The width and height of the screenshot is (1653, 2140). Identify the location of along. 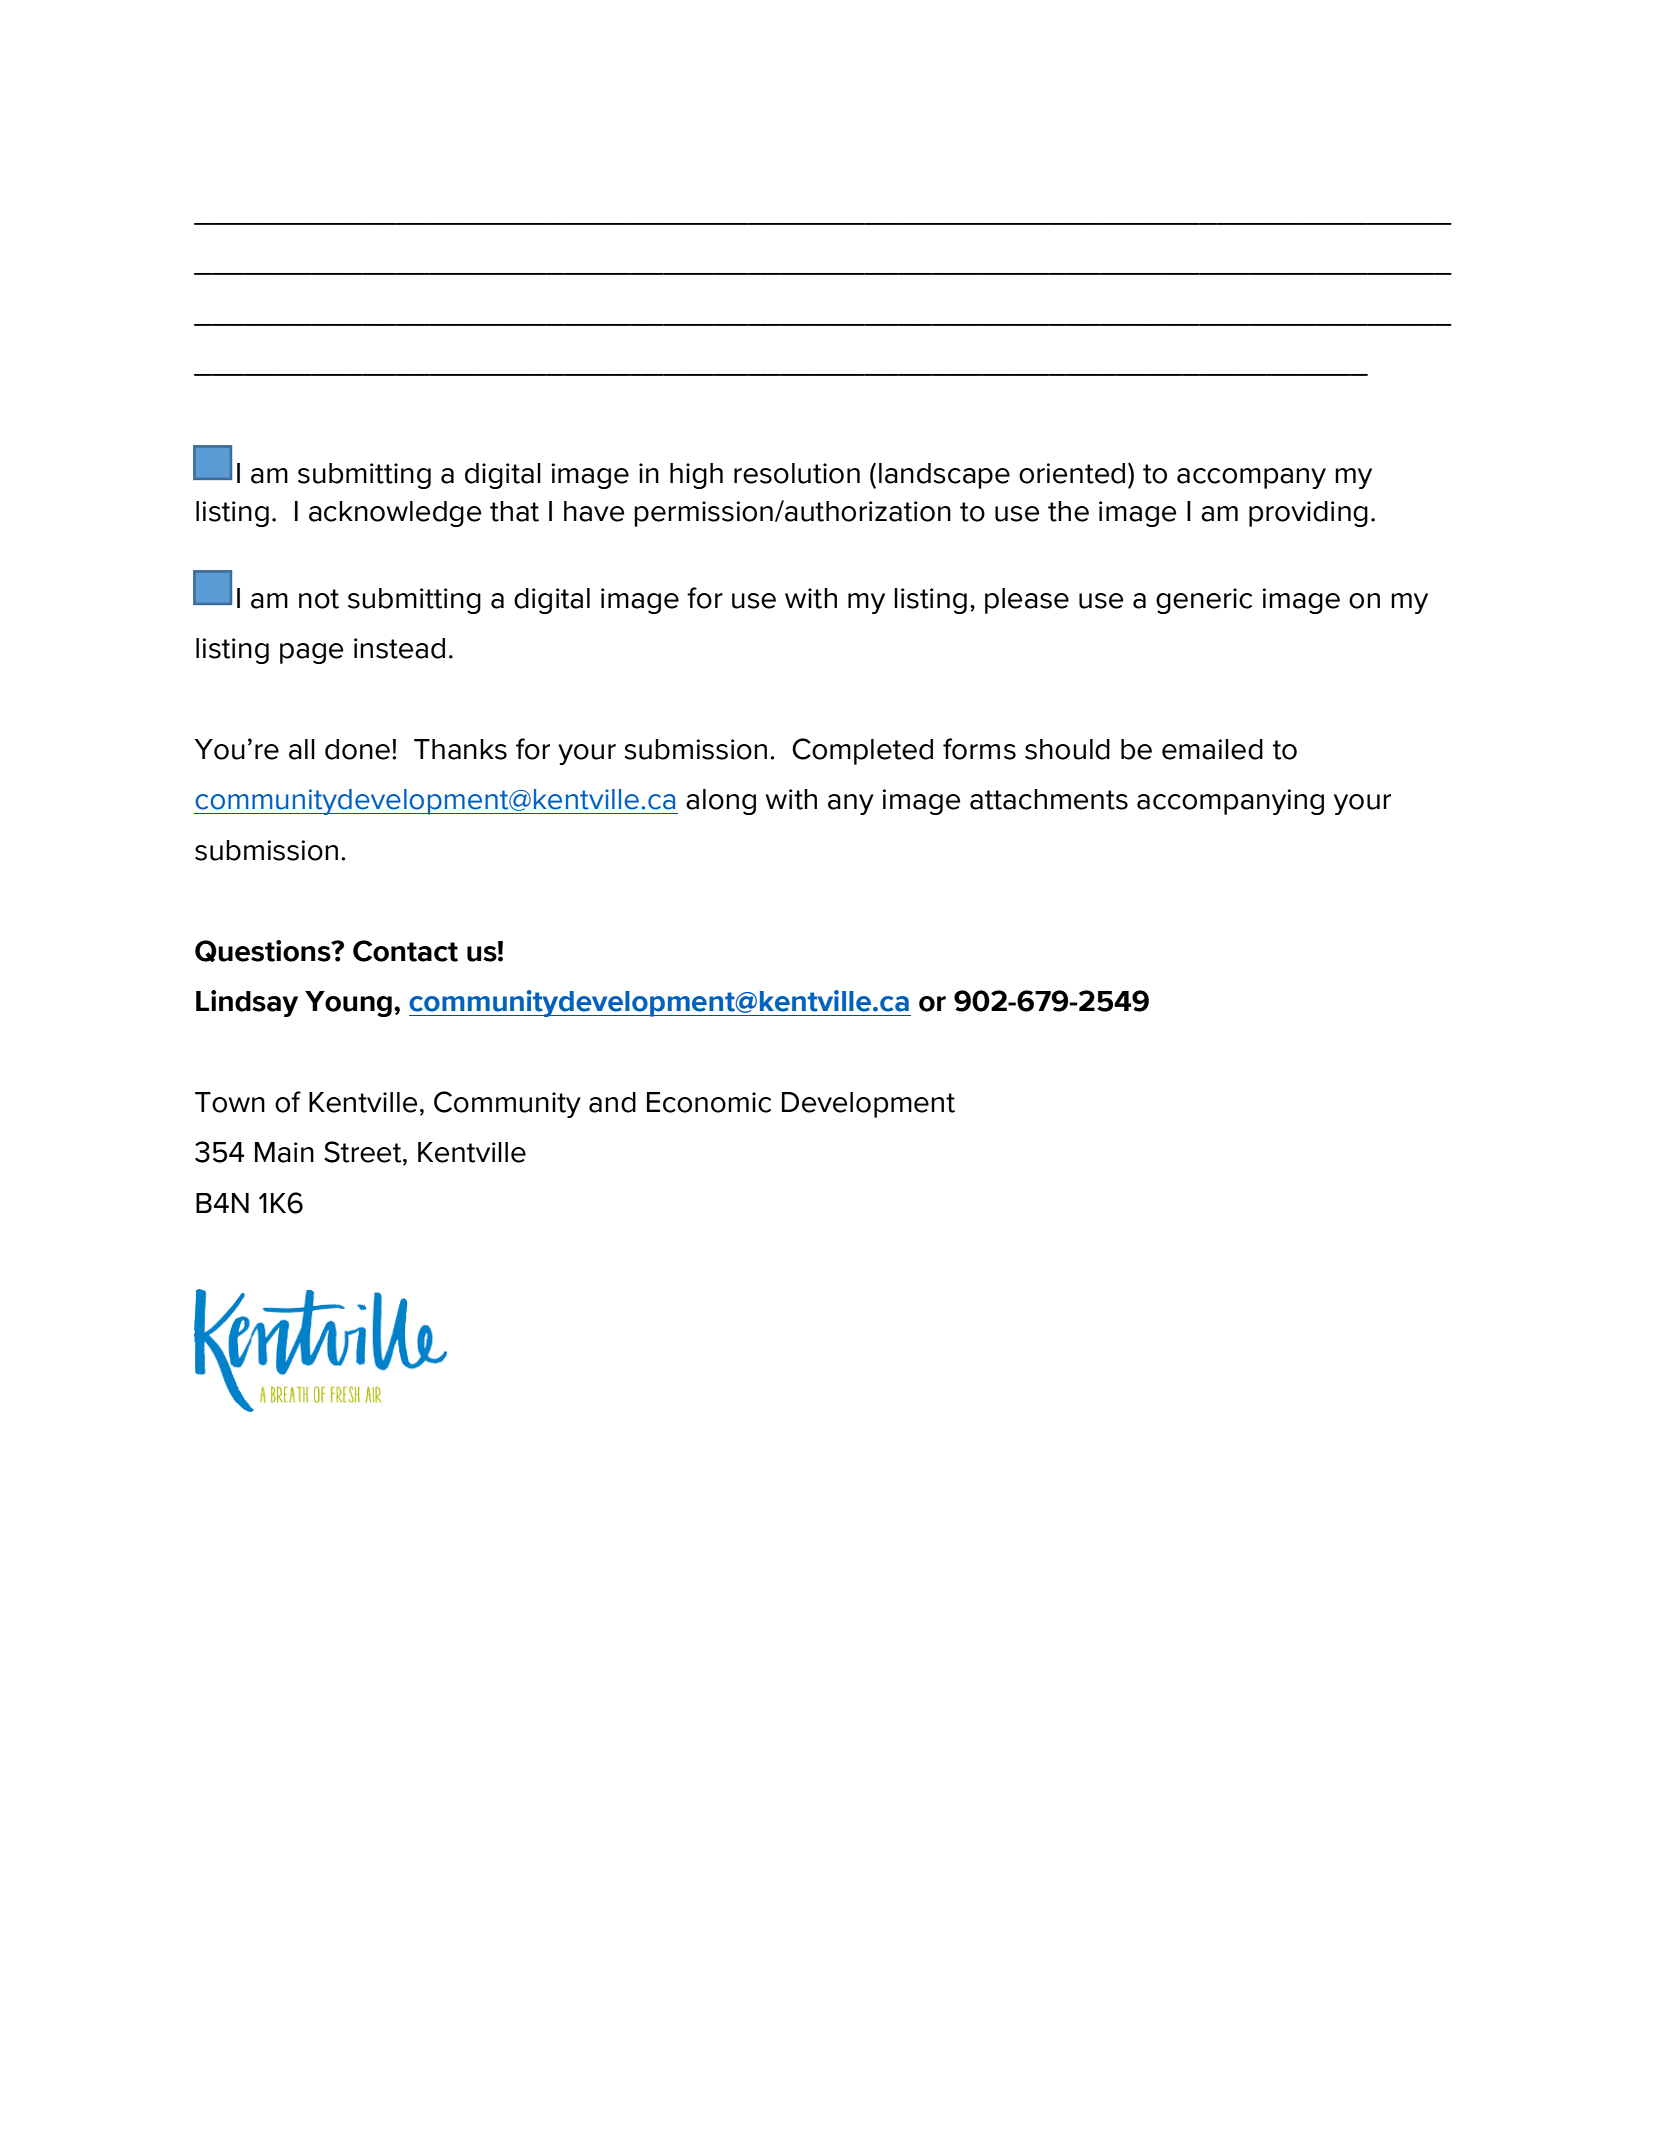
(721, 802).
